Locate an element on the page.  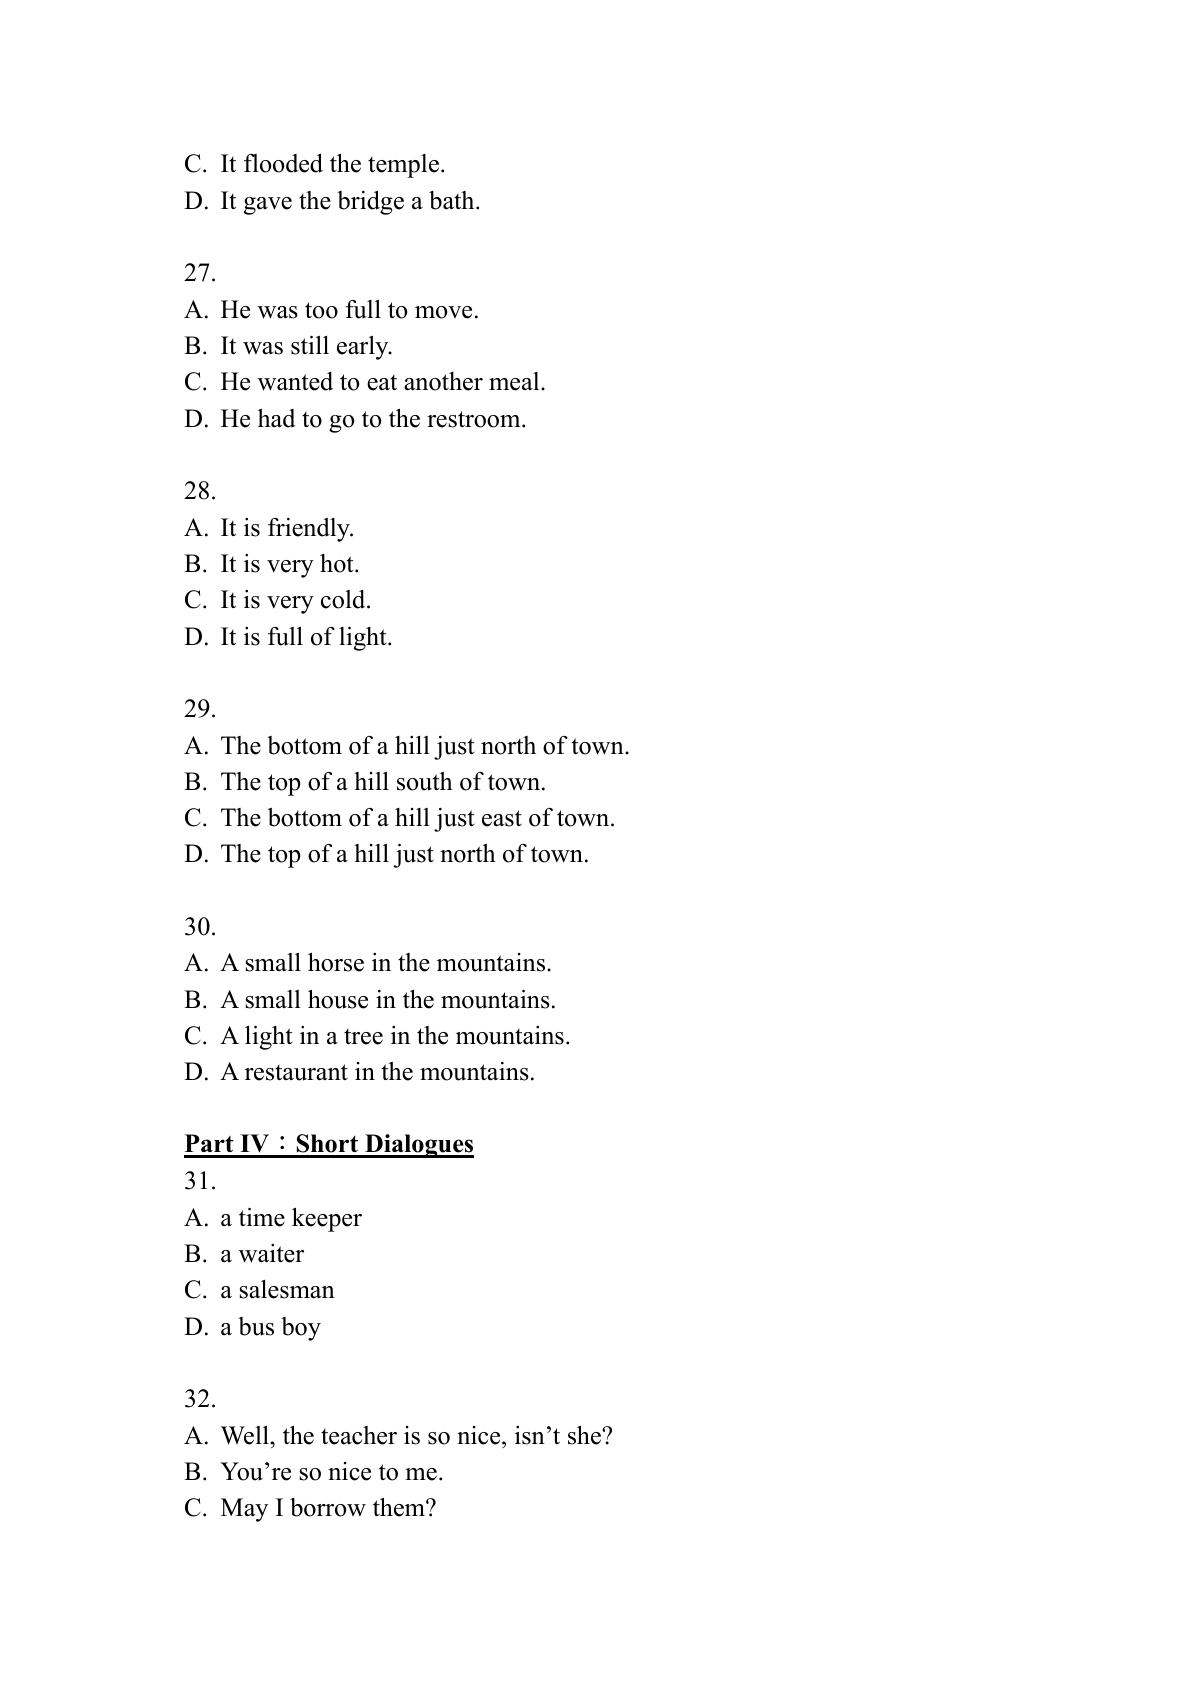
teacher is located at coordinates (359, 1435).
